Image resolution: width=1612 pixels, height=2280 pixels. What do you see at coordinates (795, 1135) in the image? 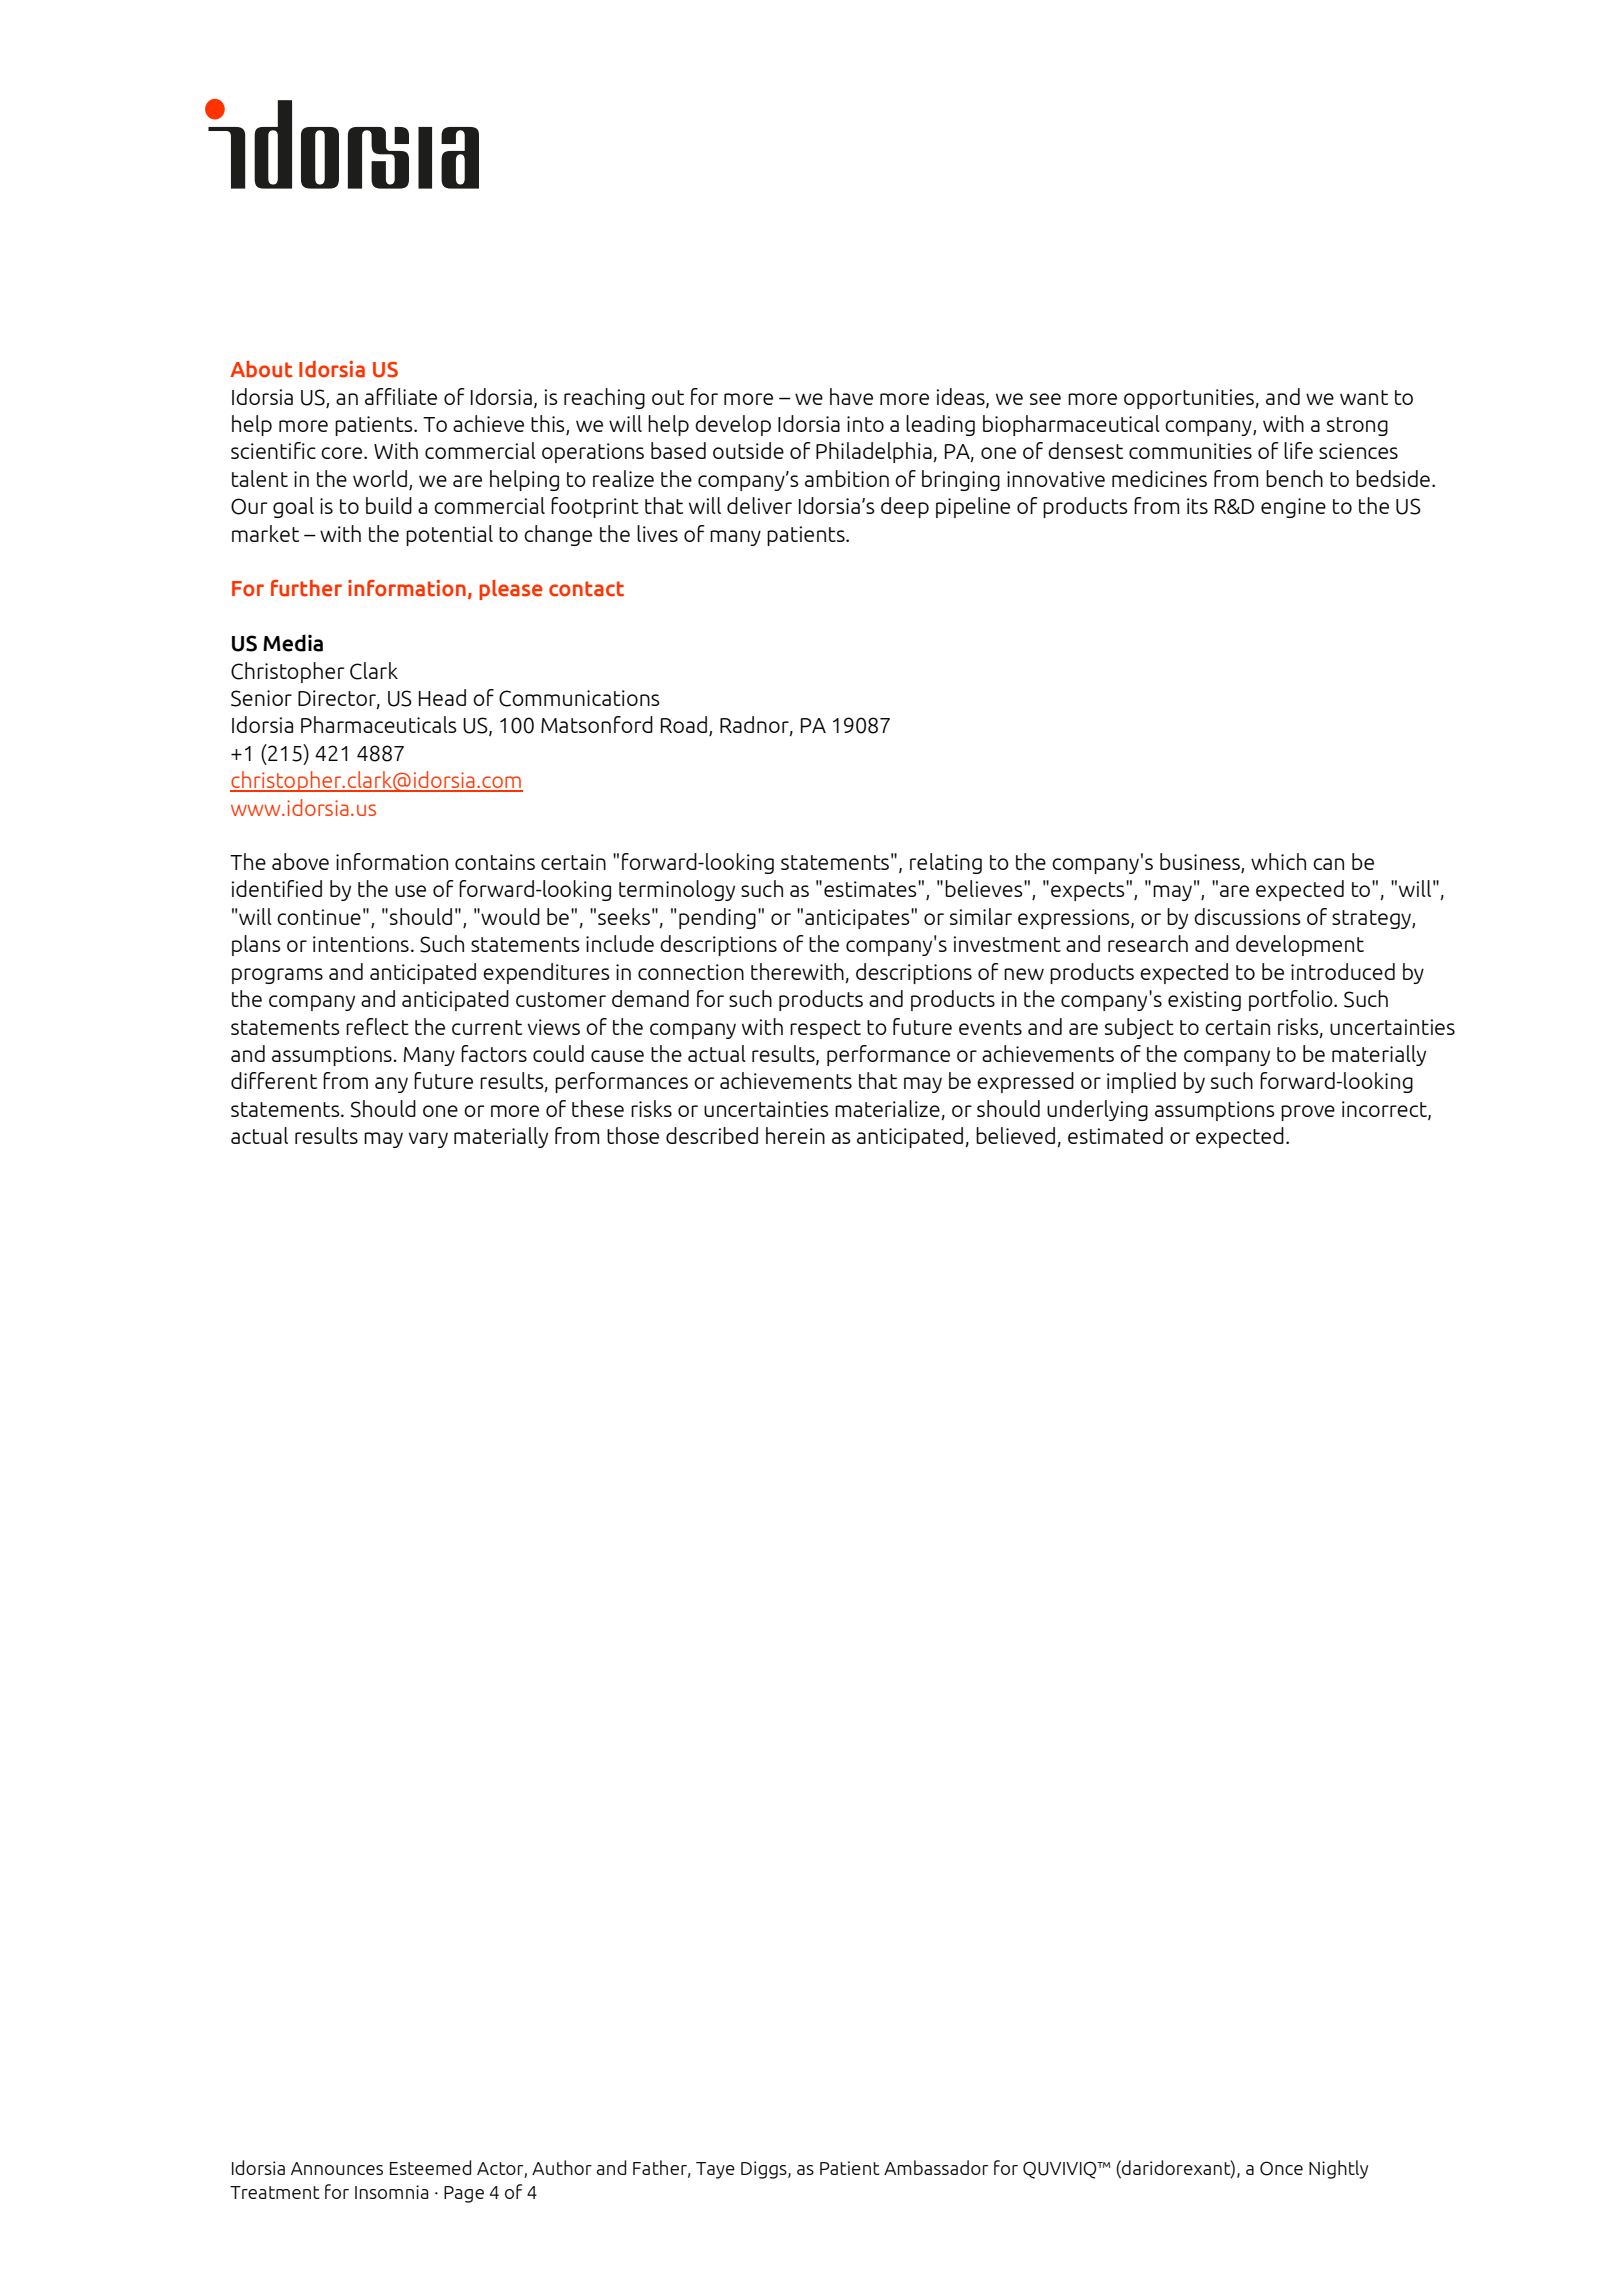
I see `herein` at bounding box center [795, 1135].
